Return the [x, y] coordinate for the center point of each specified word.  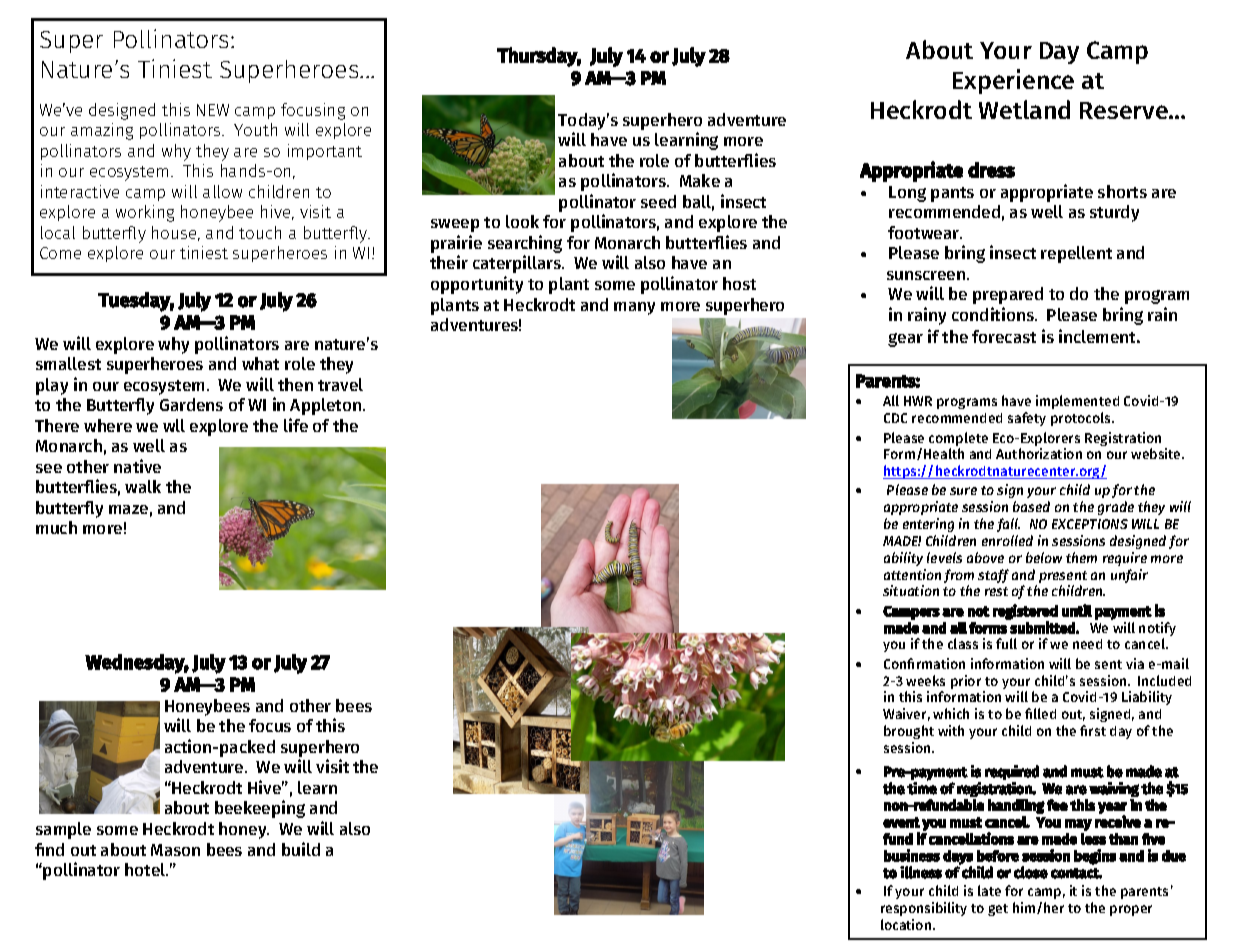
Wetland [1024, 109]
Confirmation [924, 663]
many [634, 308]
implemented [1077, 402]
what [260, 363]
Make [700, 180]
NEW [213, 110]
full [1006, 643]
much [56, 527]
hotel [146, 869]
